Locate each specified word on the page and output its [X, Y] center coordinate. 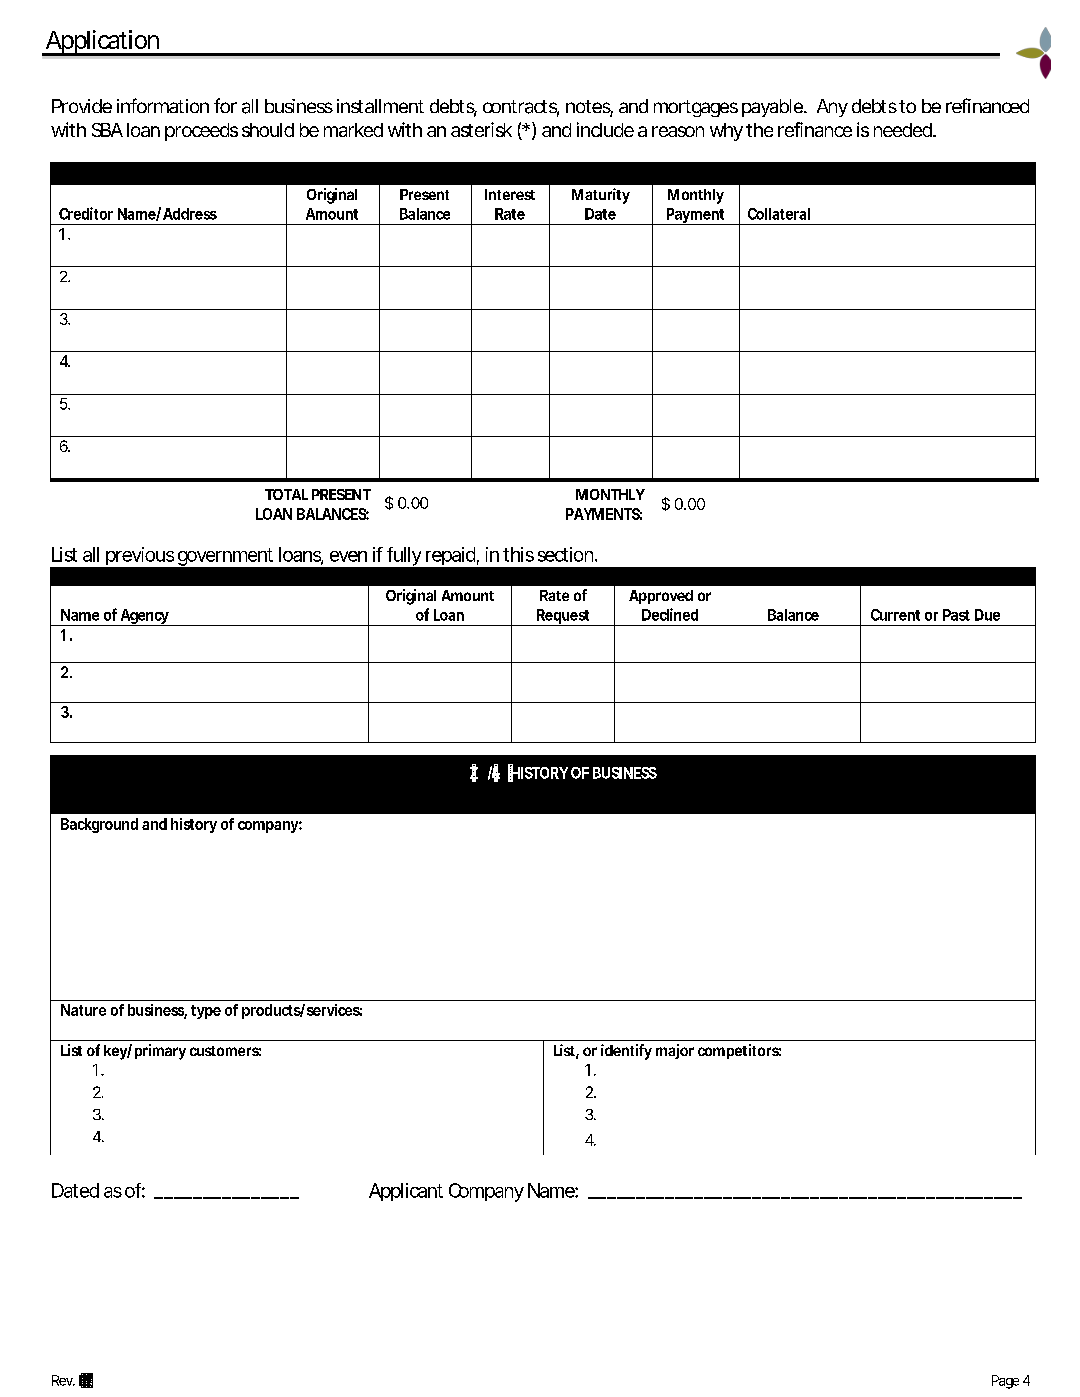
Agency [145, 617]
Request [564, 617]
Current [895, 615]
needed [904, 130]
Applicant [406, 1192]
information [163, 105]
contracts [521, 108]
